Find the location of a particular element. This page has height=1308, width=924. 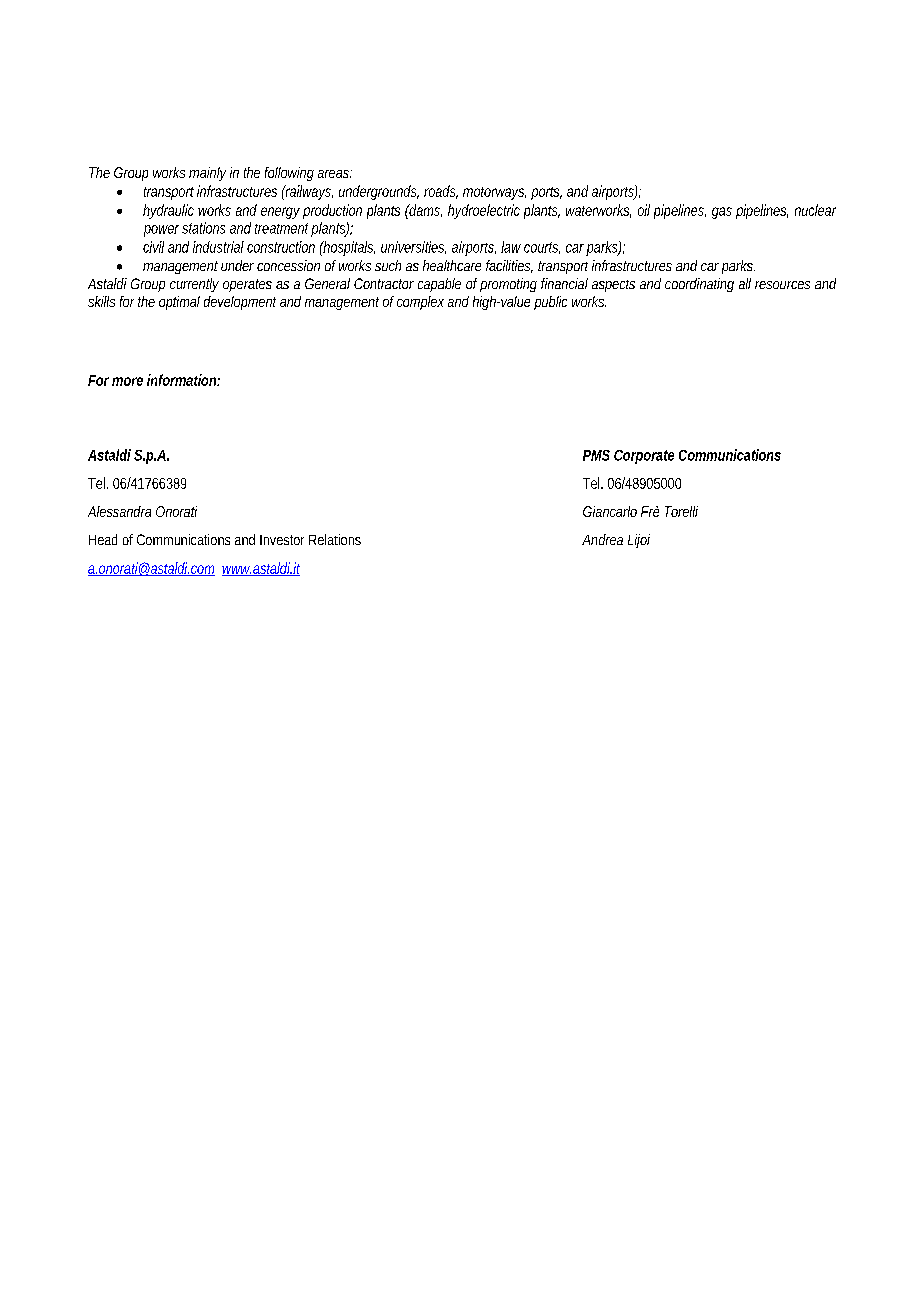

Head is located at coordinates (103, 539).
